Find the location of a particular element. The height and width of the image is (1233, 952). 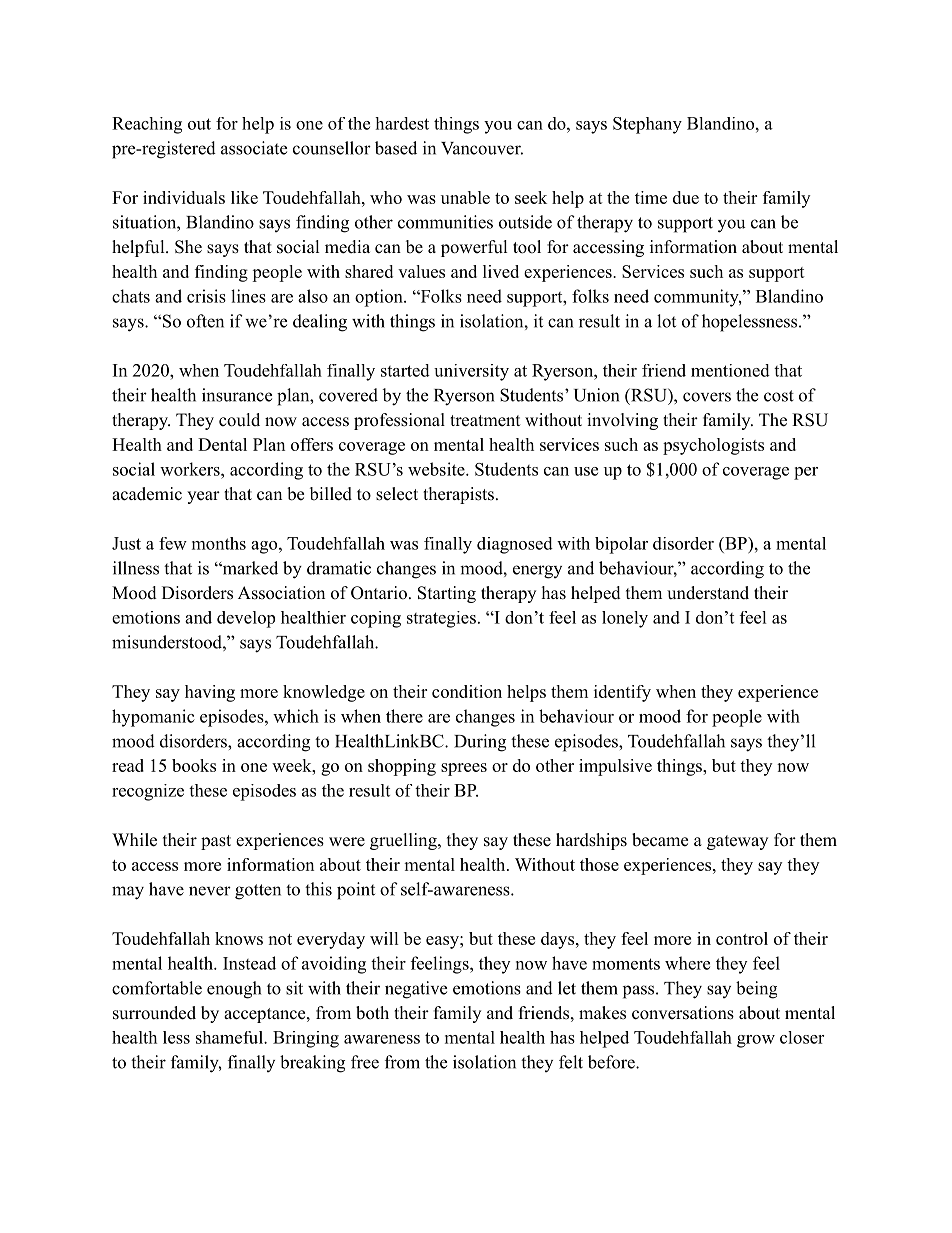

treatment is located at coordinates (485, 421).
